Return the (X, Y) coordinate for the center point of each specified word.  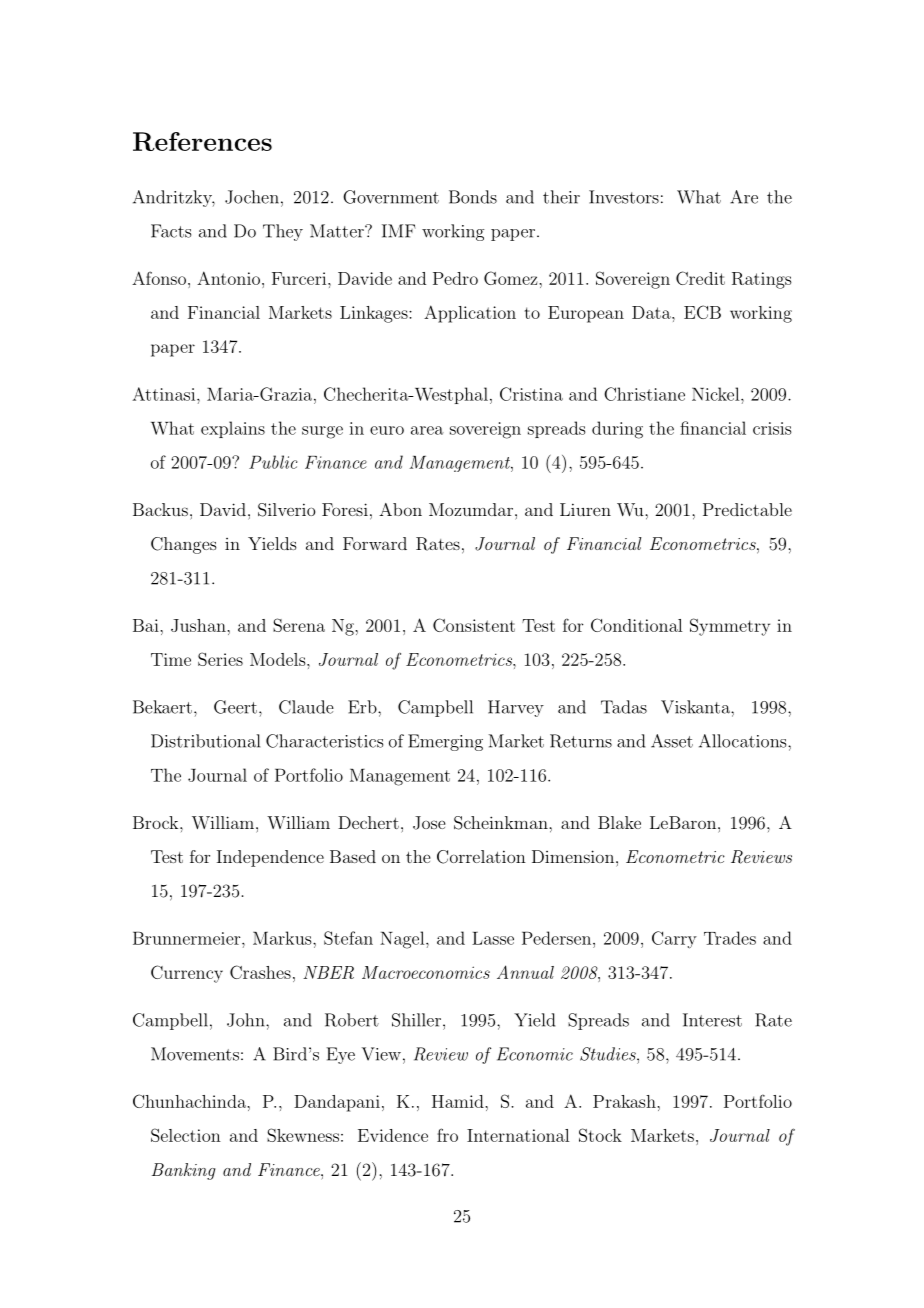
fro (447, 1135)
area (427, 430)
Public (273, 462)
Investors (624, 197)
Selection (186, 1135)
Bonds (473, 197)
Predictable (747, 509)
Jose (429, 823)
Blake (619, 822)
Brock (157, 822)
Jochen (252, 197)
